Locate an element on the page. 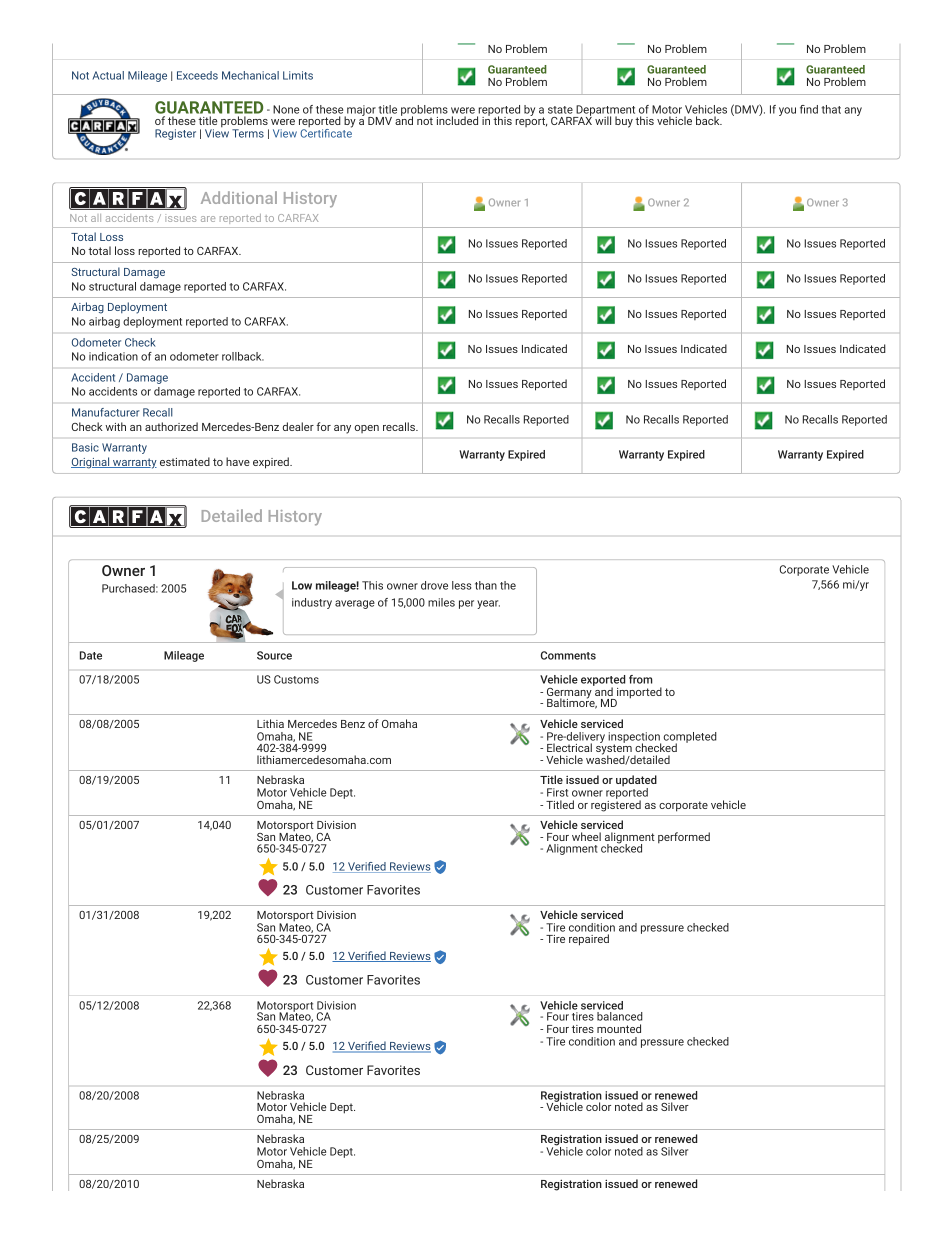 The height and width of the document is (1233, 952). performed is located at coordinates (684, 838).
